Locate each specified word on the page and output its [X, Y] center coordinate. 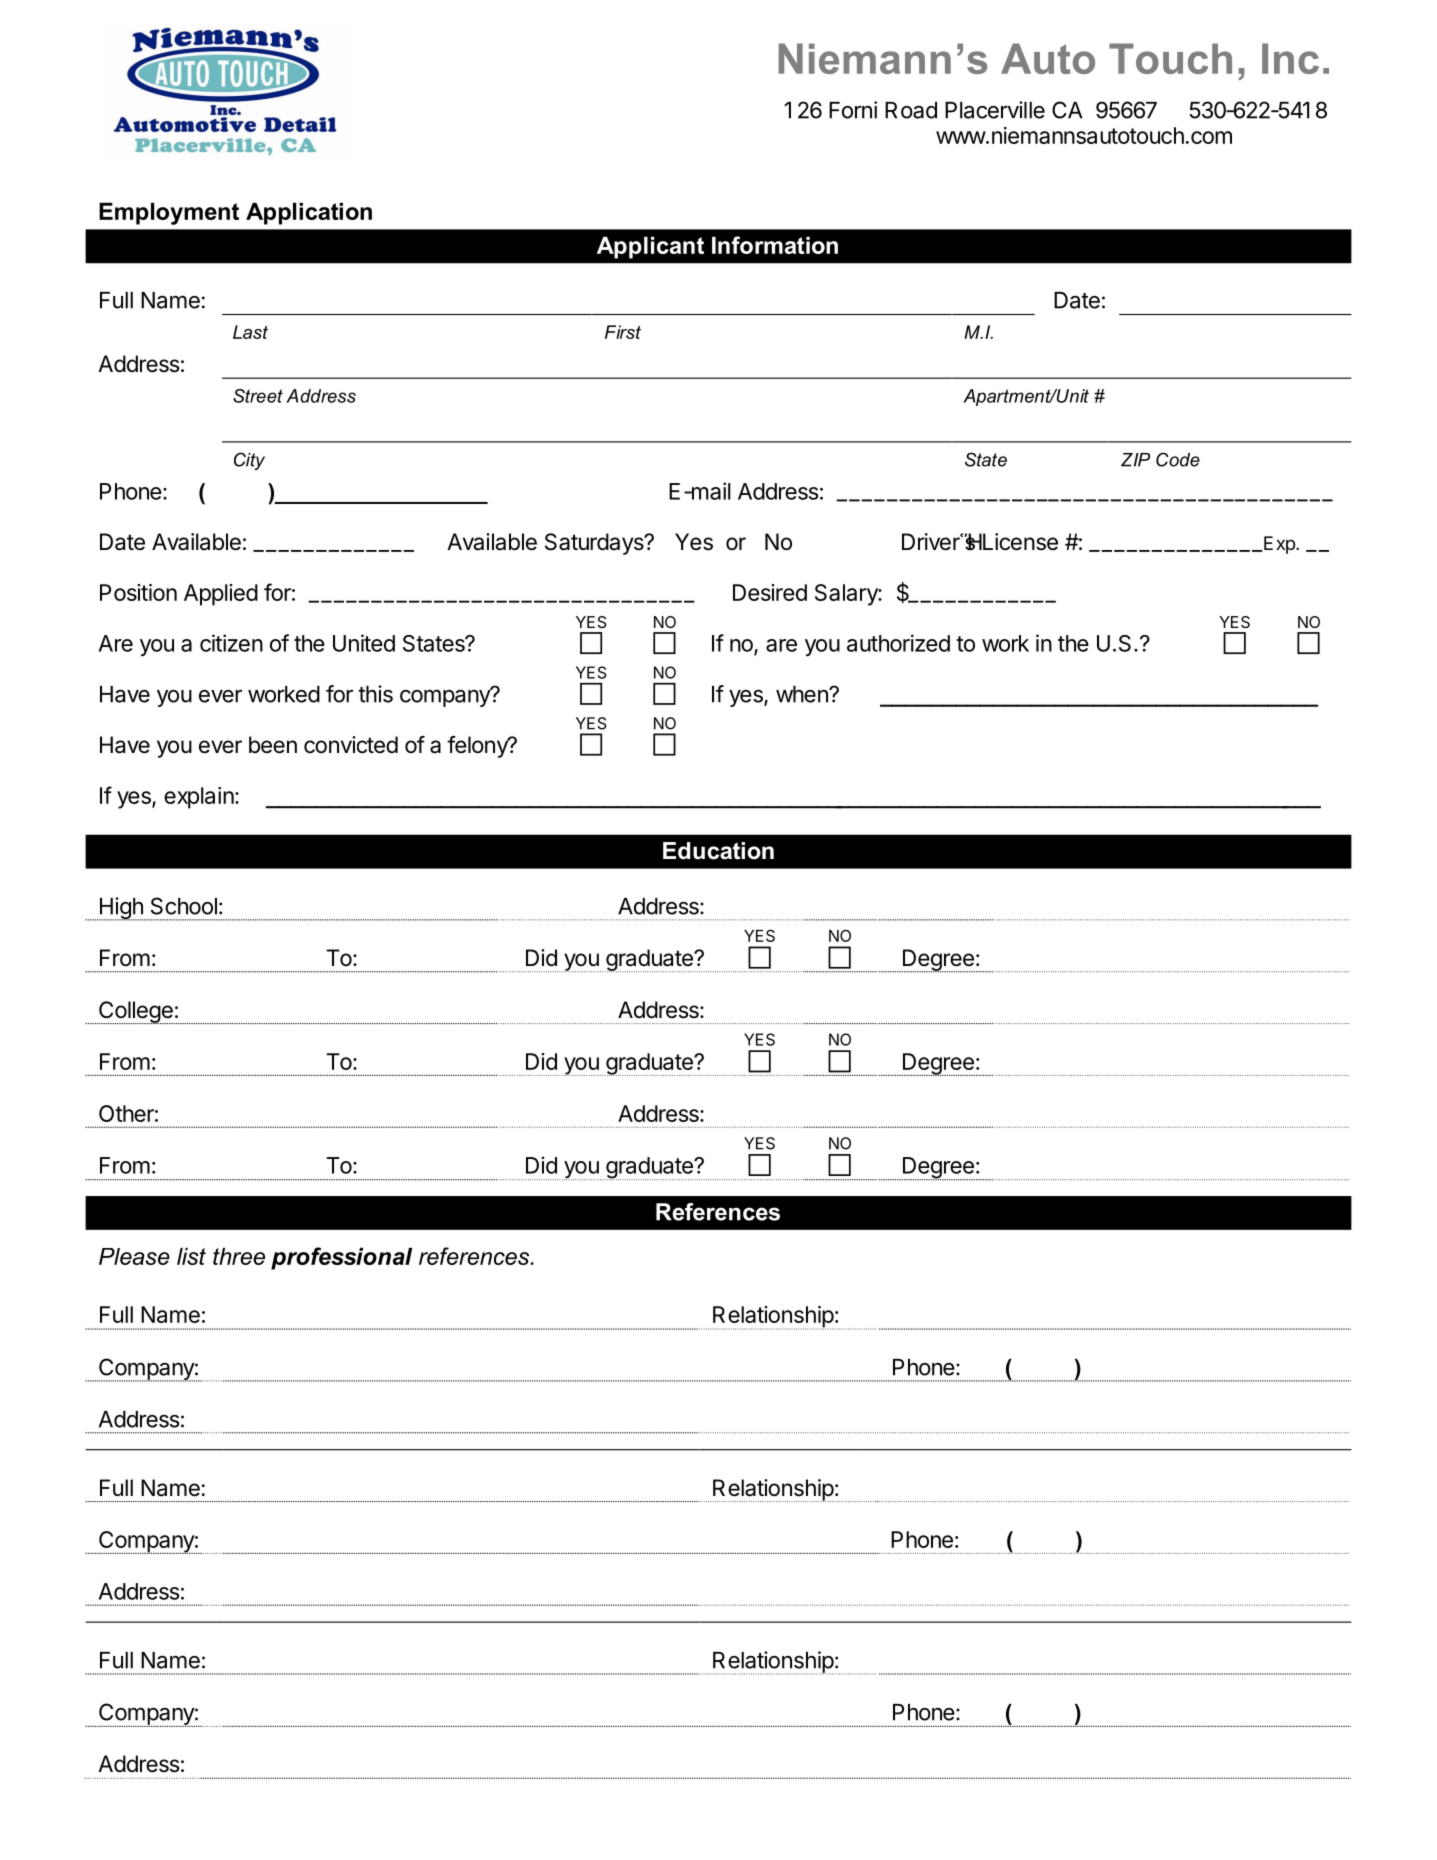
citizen [231, 643]
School [184, 906]
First [623, 332]
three [239, 1256]
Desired [770, 592]
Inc [1290, 58]
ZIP [1135, 460]
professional [341, 1258]
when [803, 694]
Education [718, 851]
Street [258, 396]
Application [309, 214]
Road [911, 110]
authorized [898, 643]
